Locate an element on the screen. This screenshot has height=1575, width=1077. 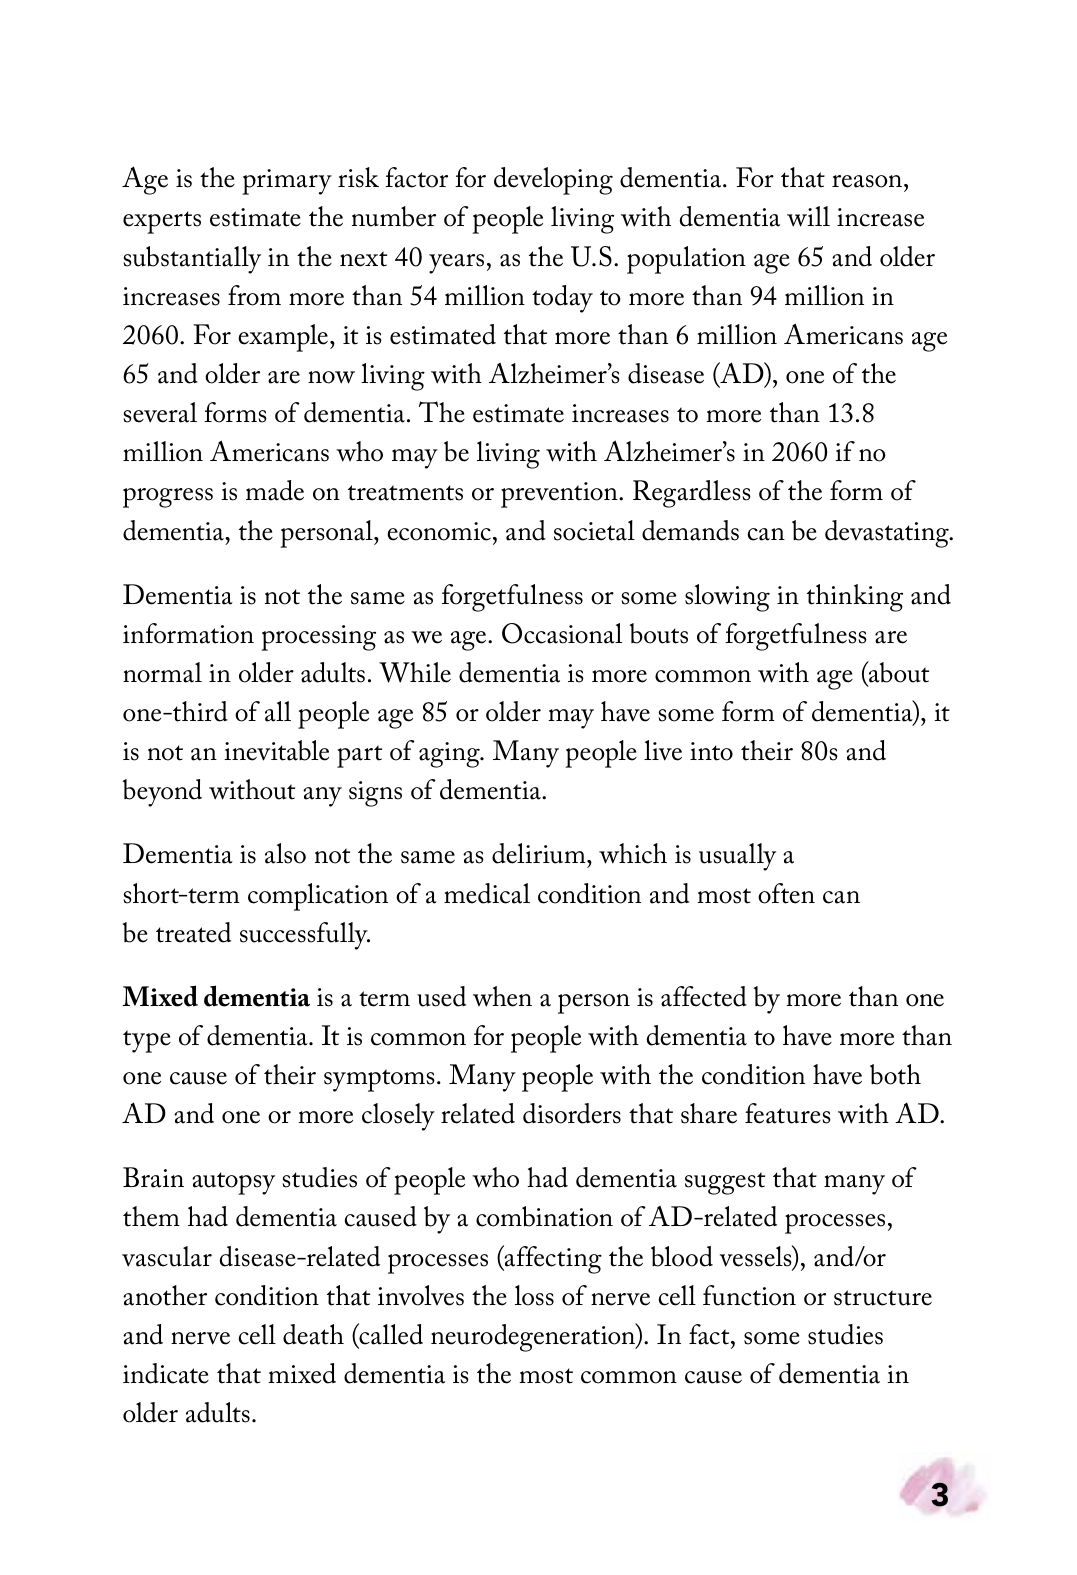
function is located at coordinates (749, 1295).
